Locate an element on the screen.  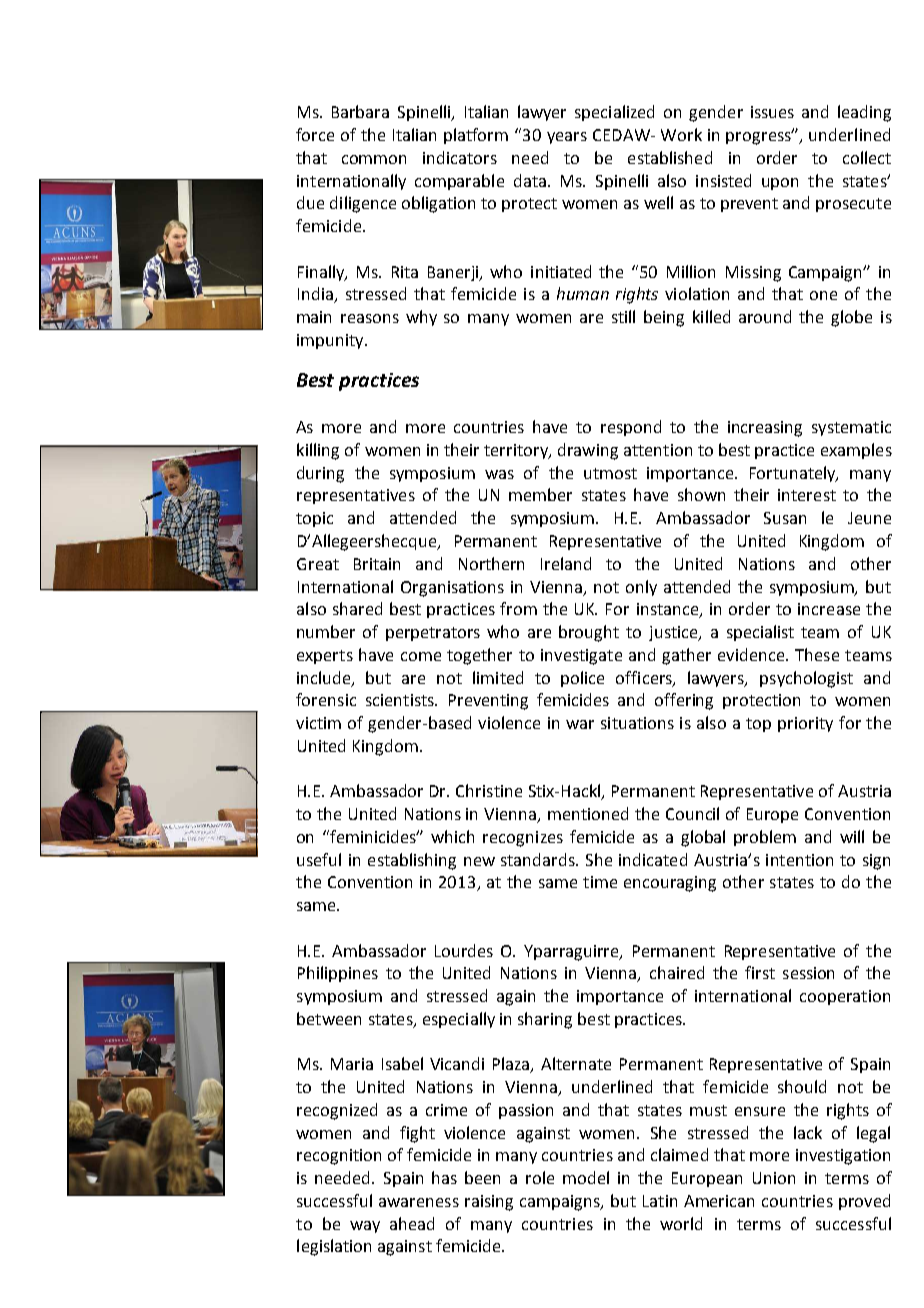
killing is located at coordinates (318, 451).
